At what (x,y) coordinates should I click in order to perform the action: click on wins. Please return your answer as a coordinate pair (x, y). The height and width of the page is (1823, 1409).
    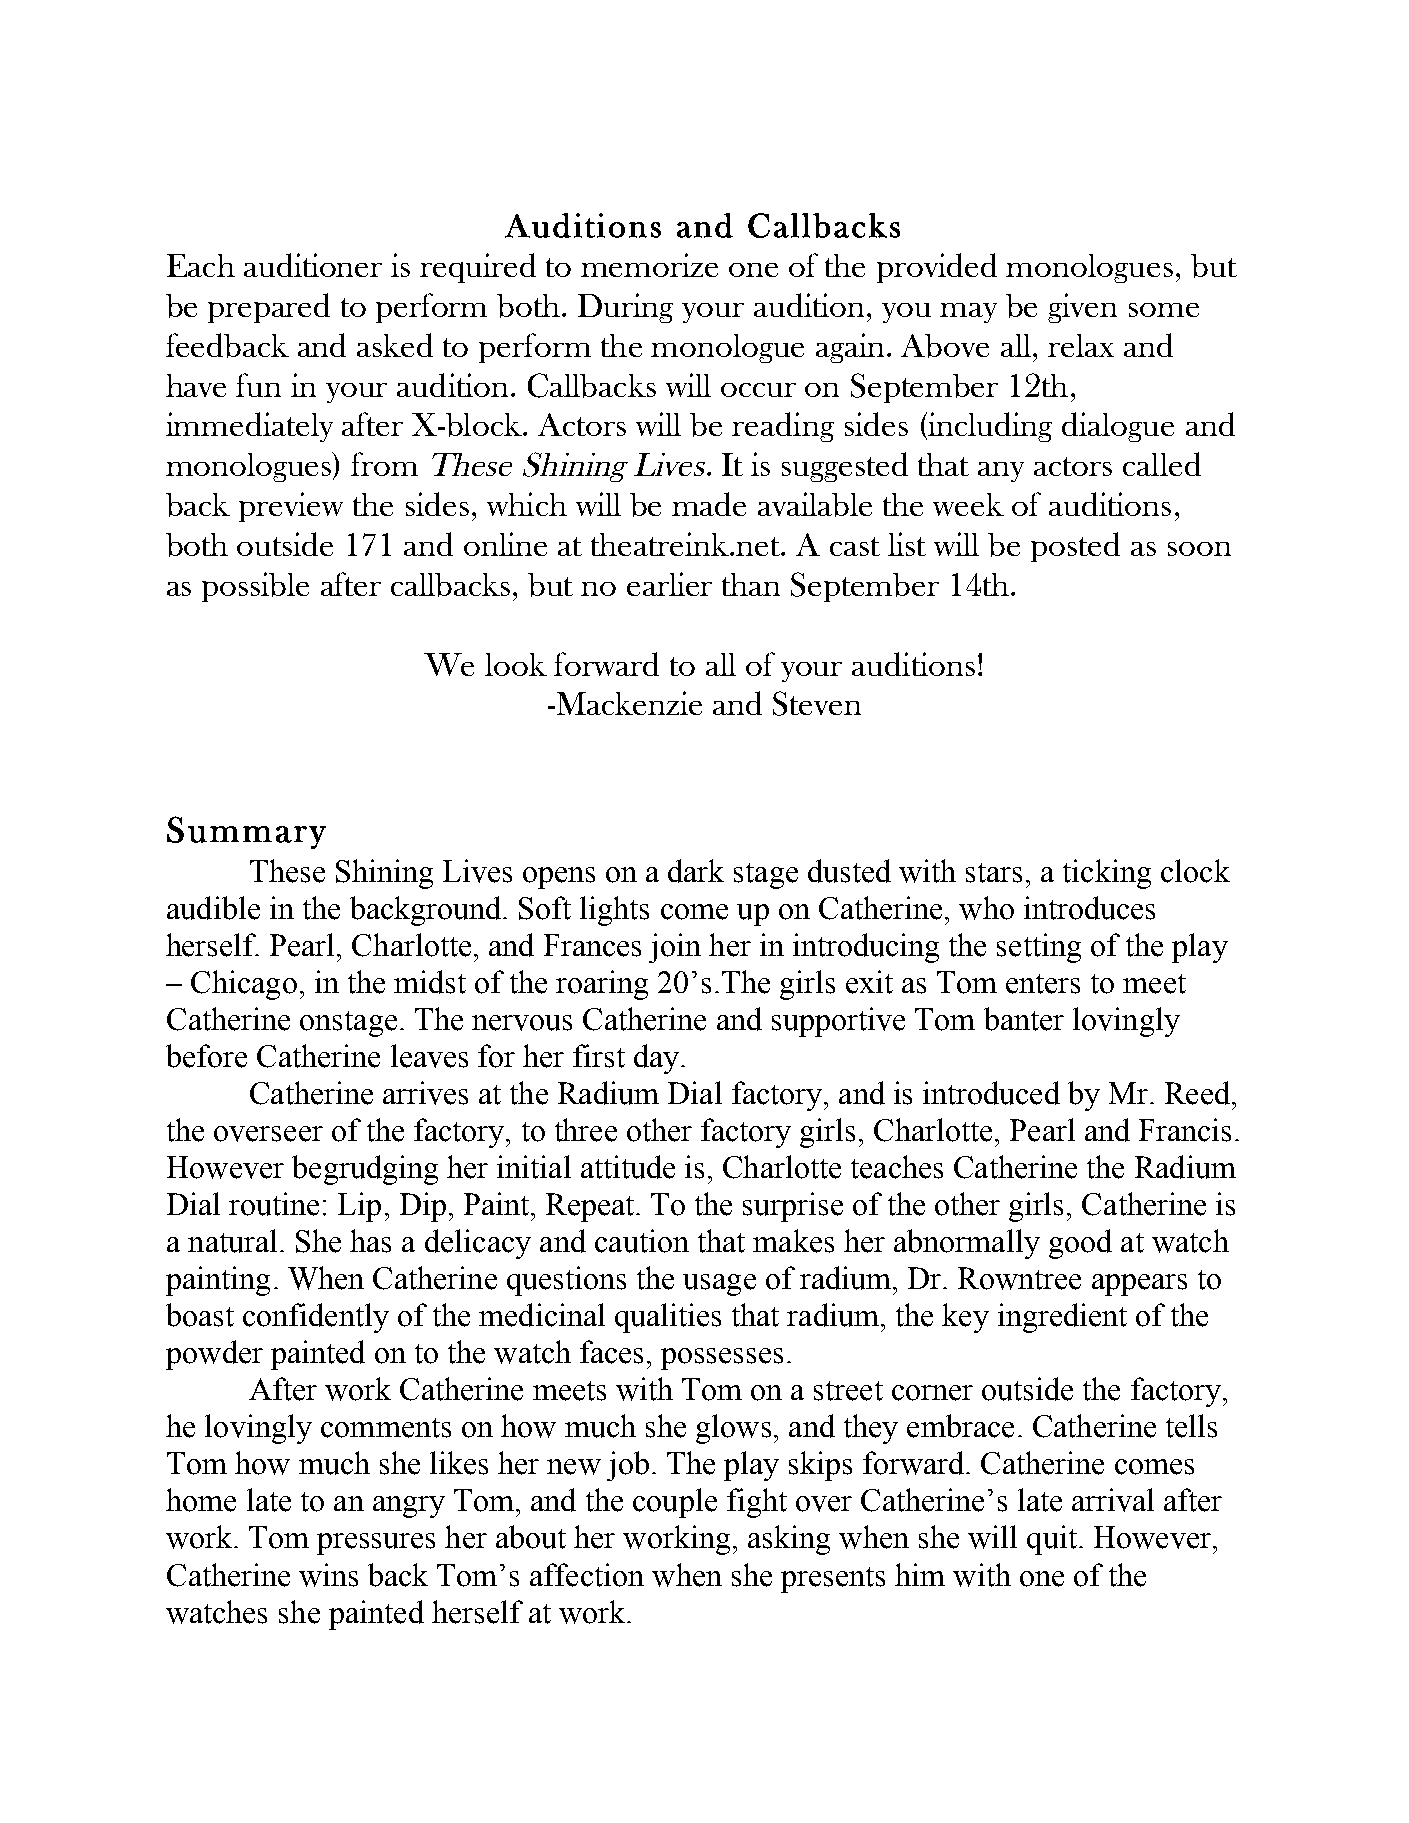
    Looking at the image, I should click on (328, 1575).
